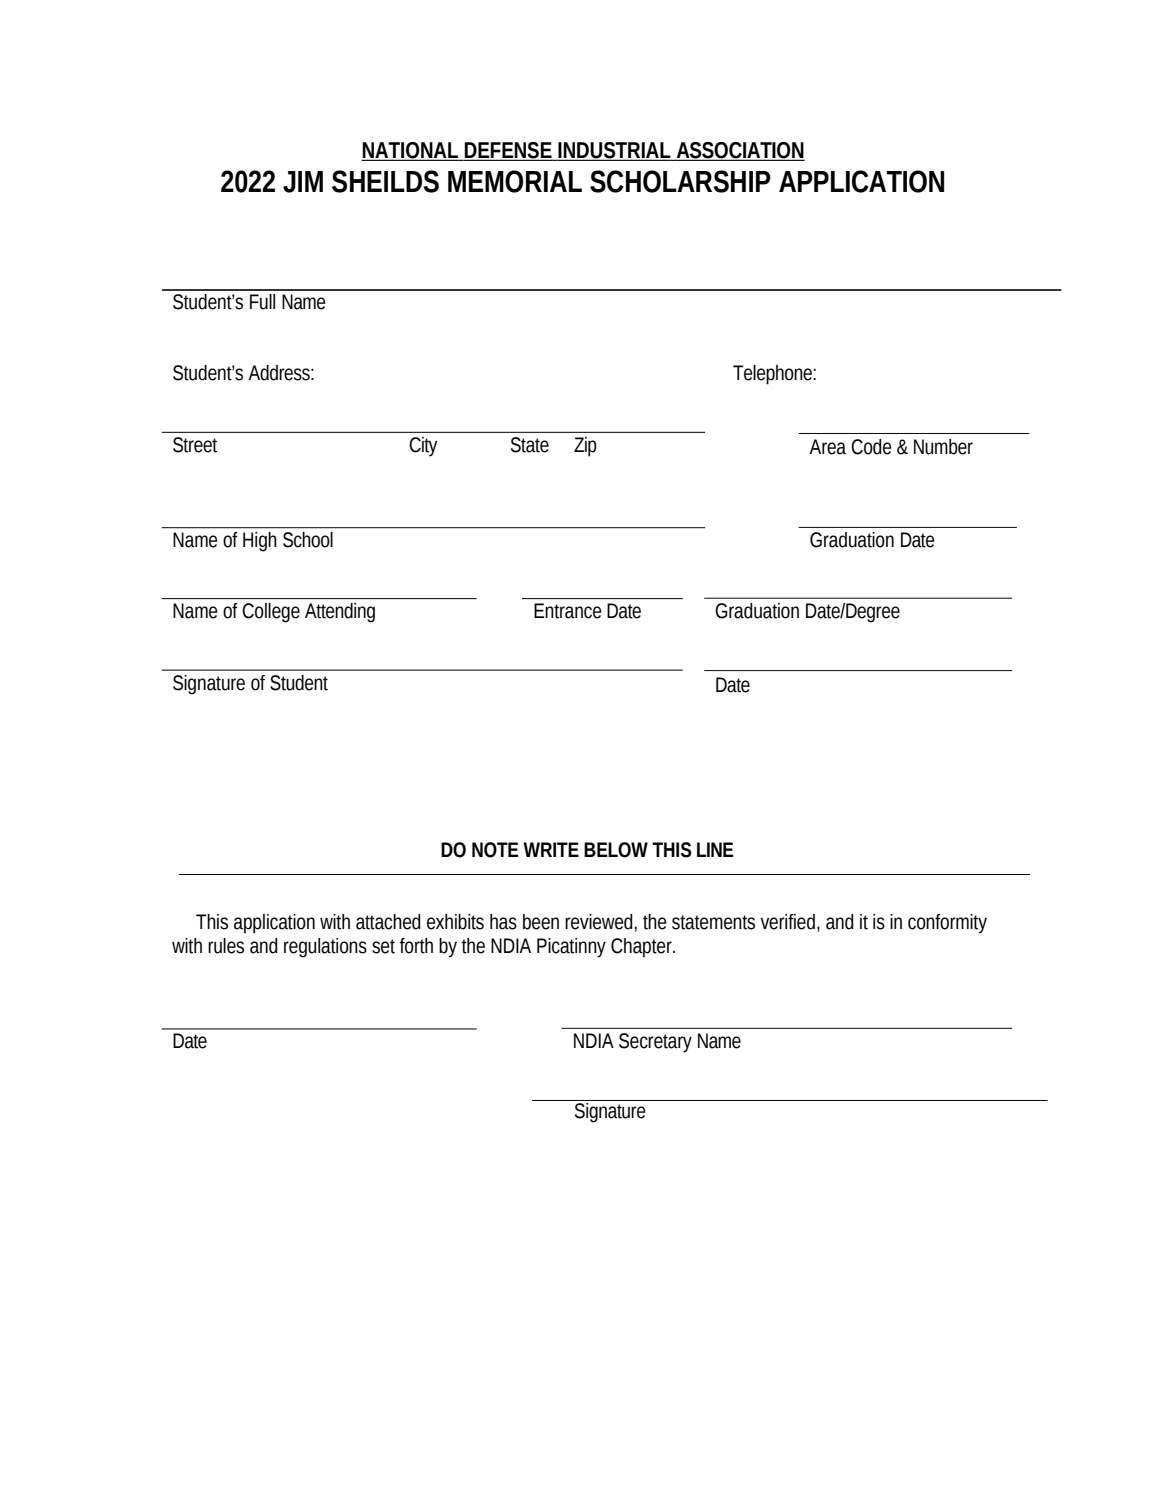 Image resolution: width=1166 pixels, height=1510 pixels. Describe the element at coordinates (325, 948) in the screenshot. I see `regulations` at that location.
